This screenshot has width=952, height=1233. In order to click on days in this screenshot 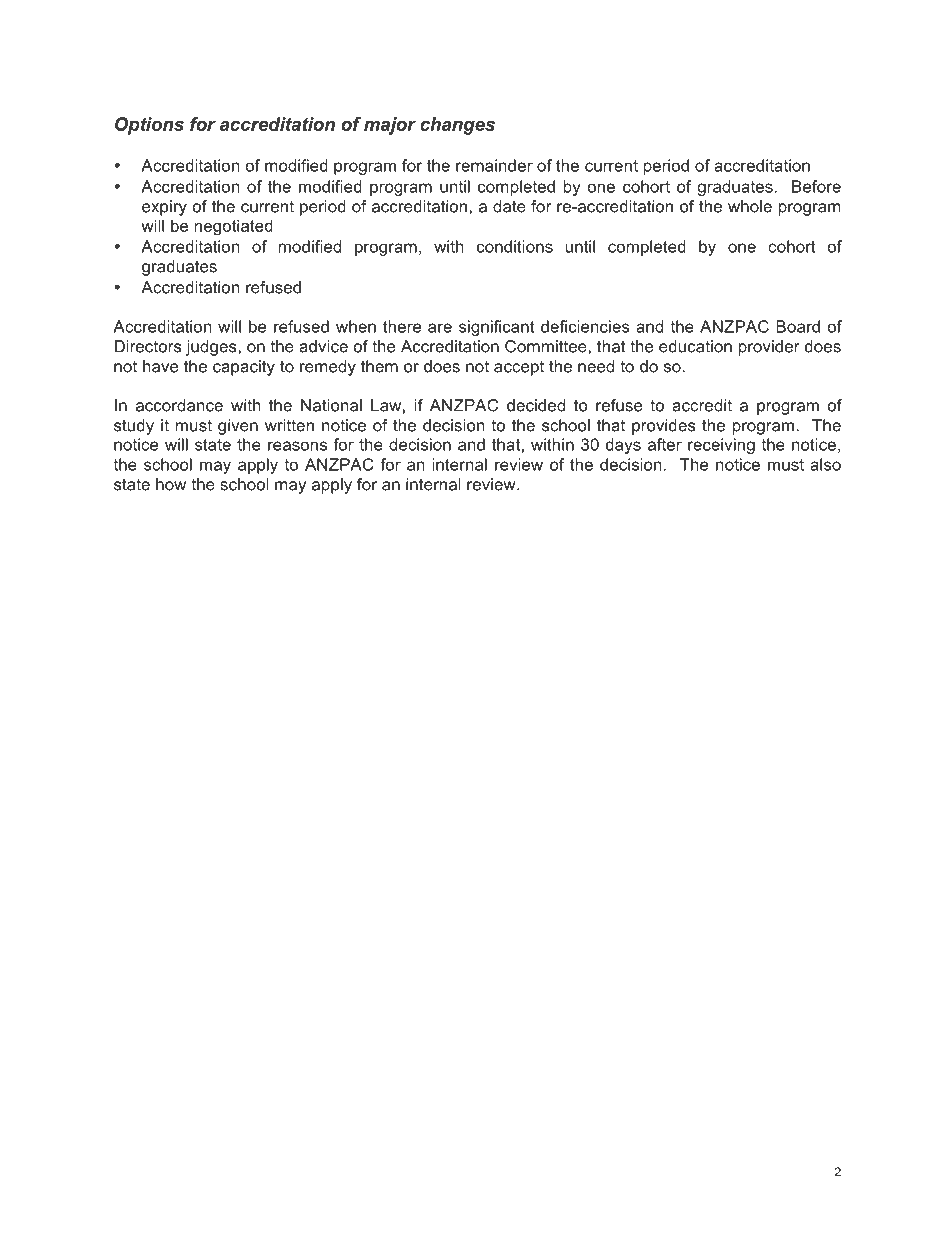, I will do `click(623, 446)`.
